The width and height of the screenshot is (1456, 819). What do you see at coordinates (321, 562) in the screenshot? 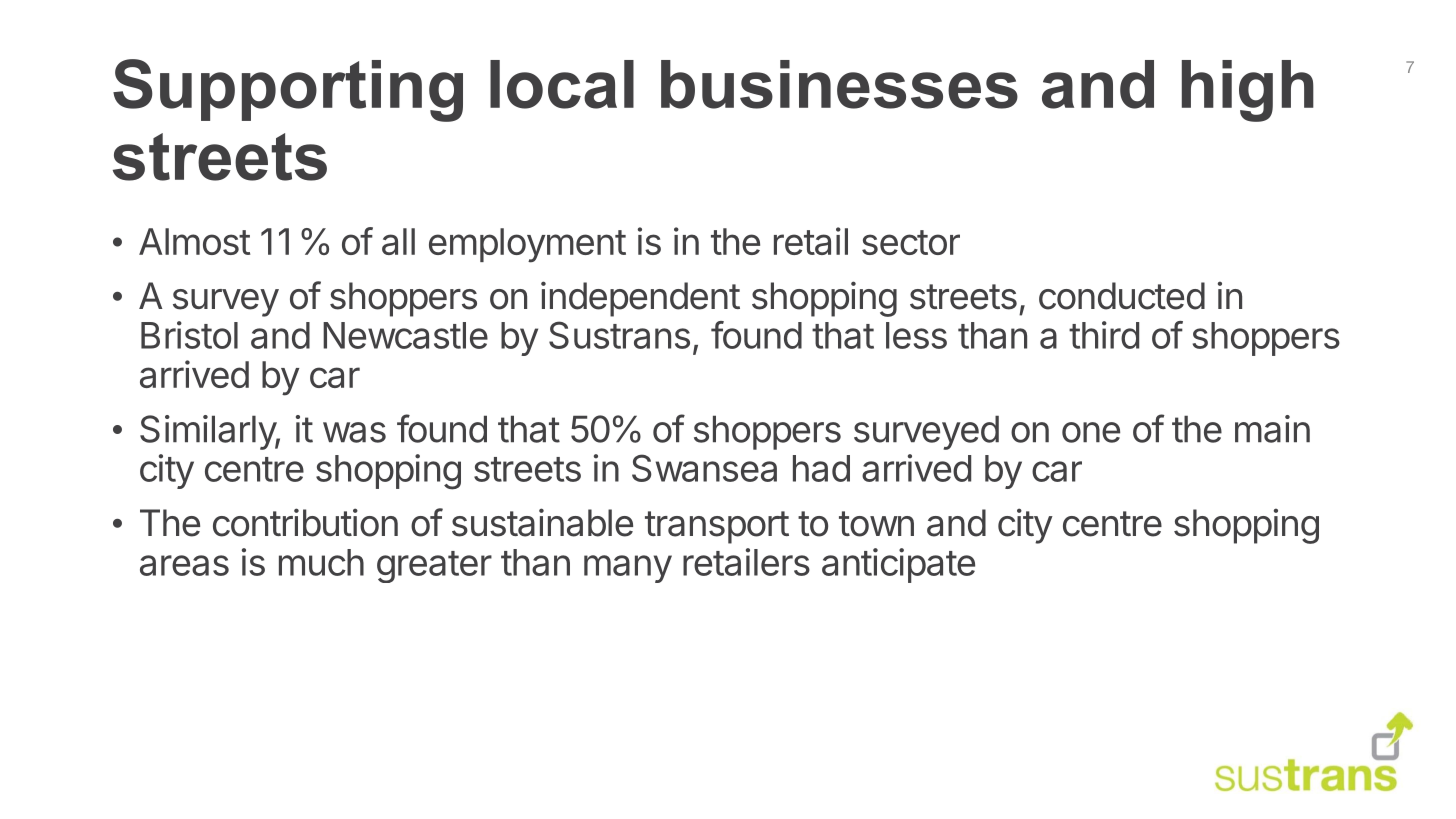
I see `much` at bounding box center [321, 562].
